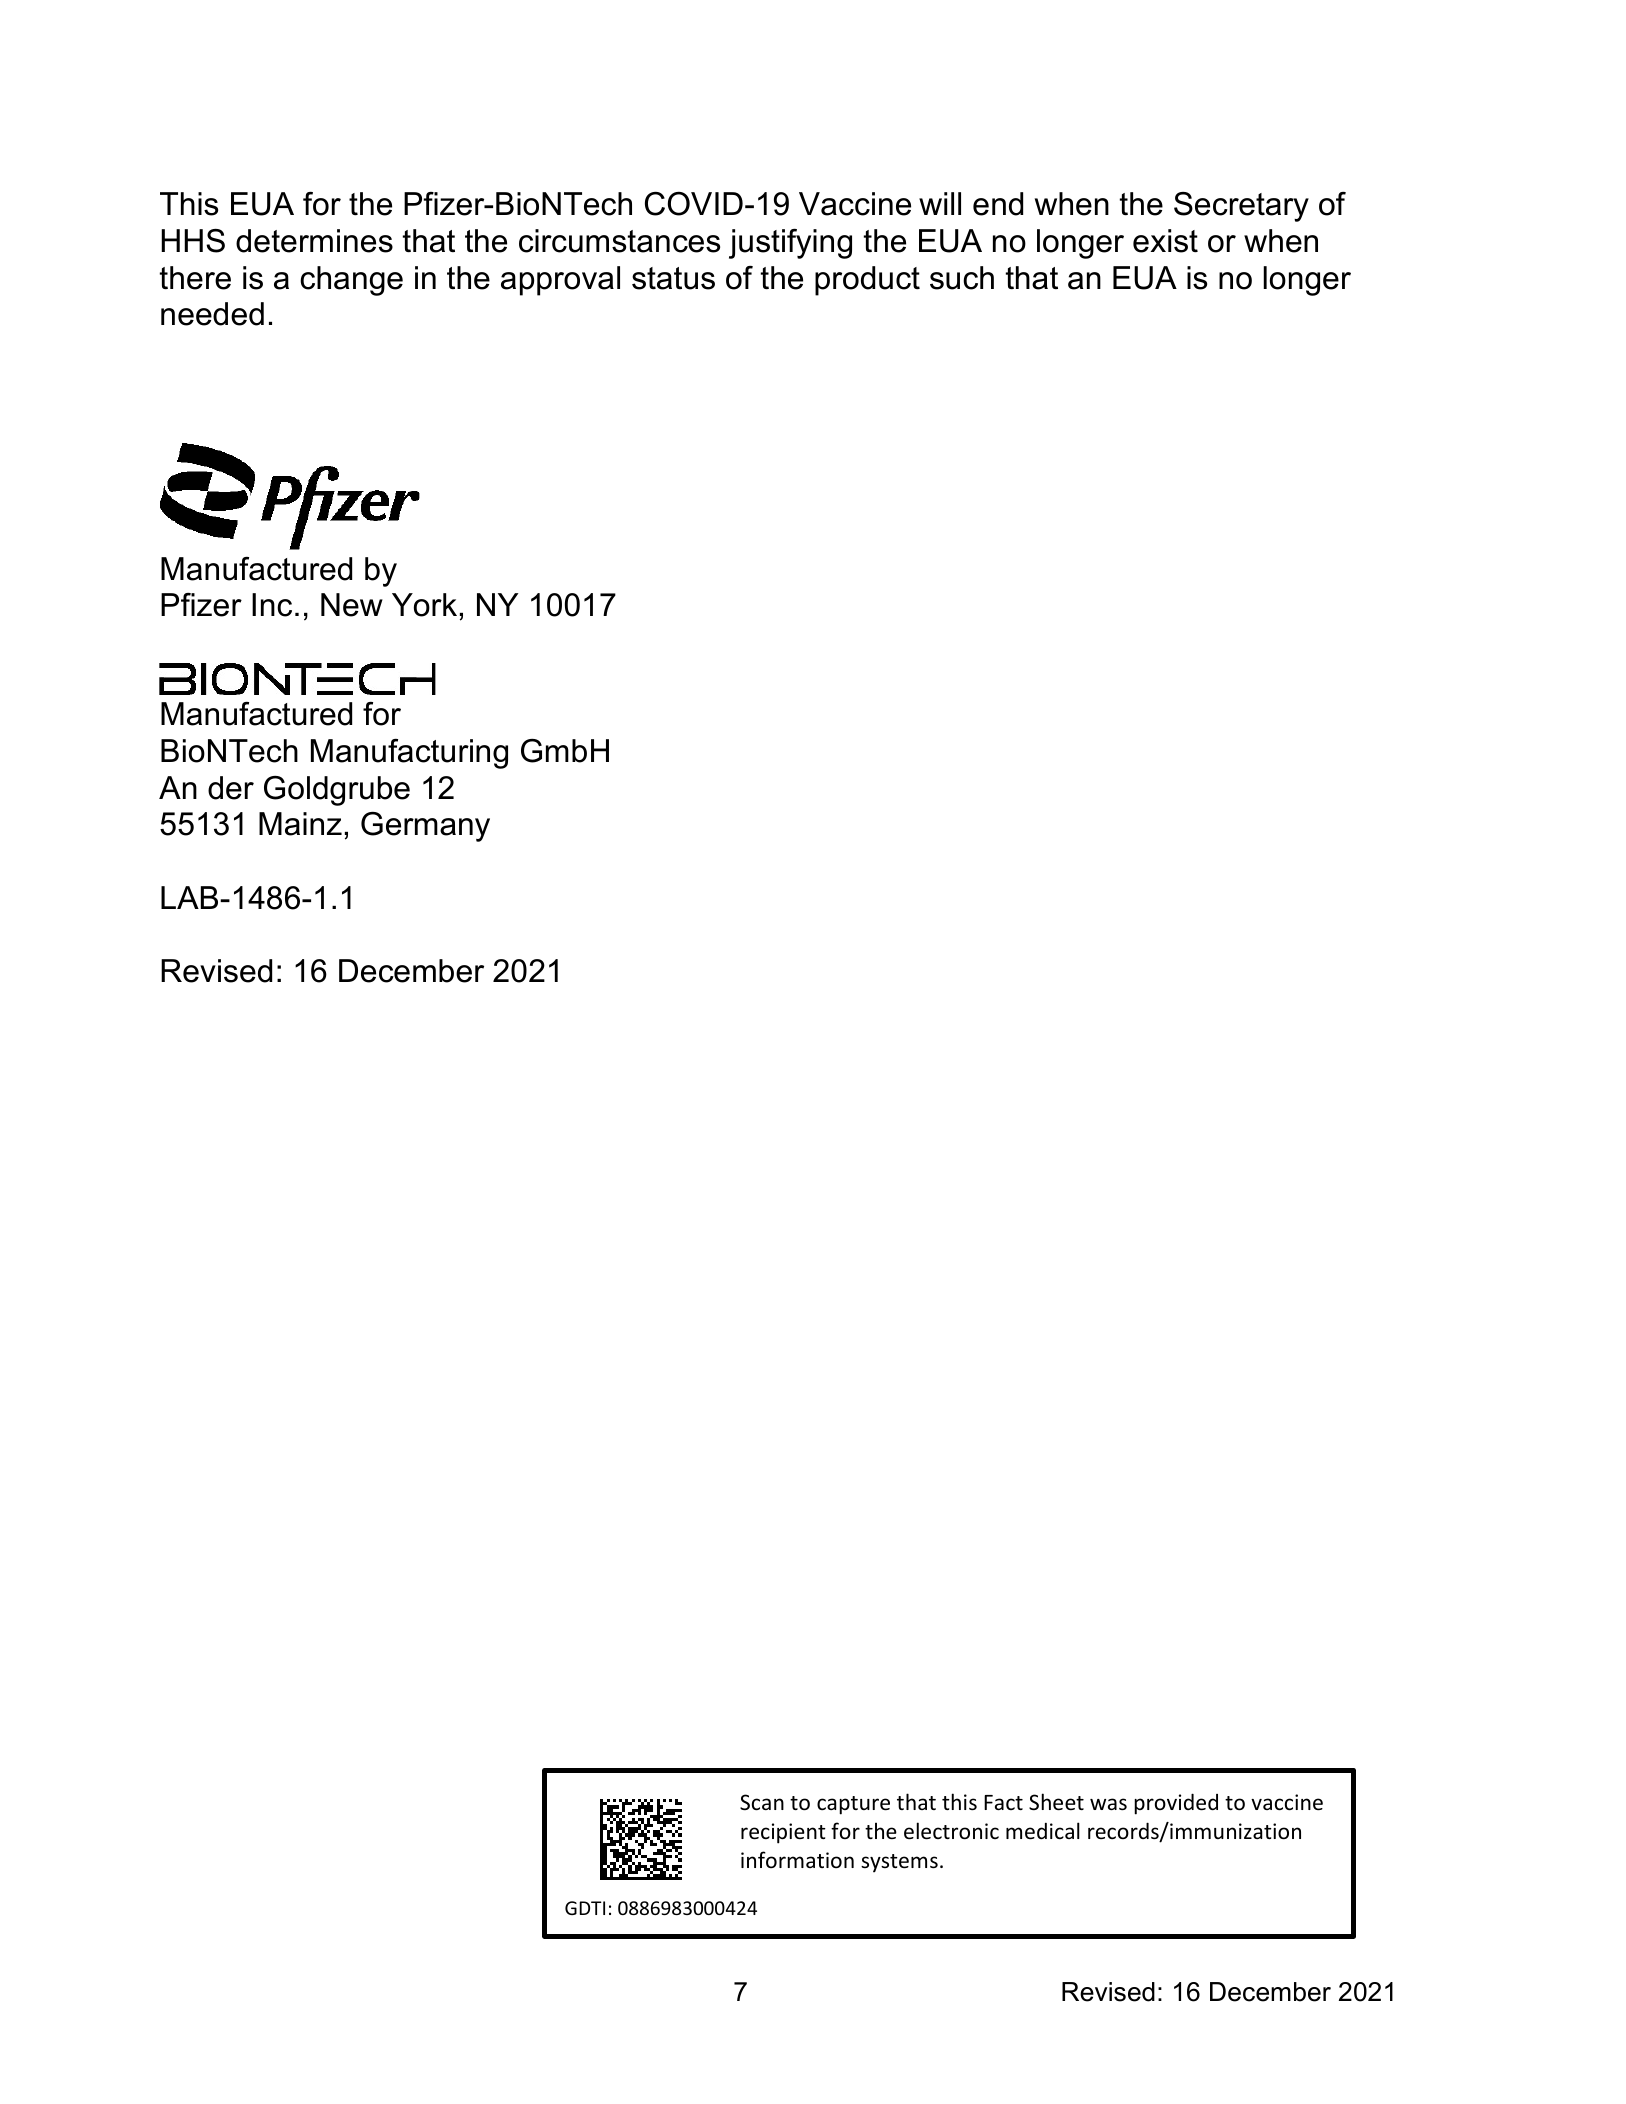 Image resolution: width=1626 pixels, height=2104 pixels. I want to click on New, so click(352, 605).
